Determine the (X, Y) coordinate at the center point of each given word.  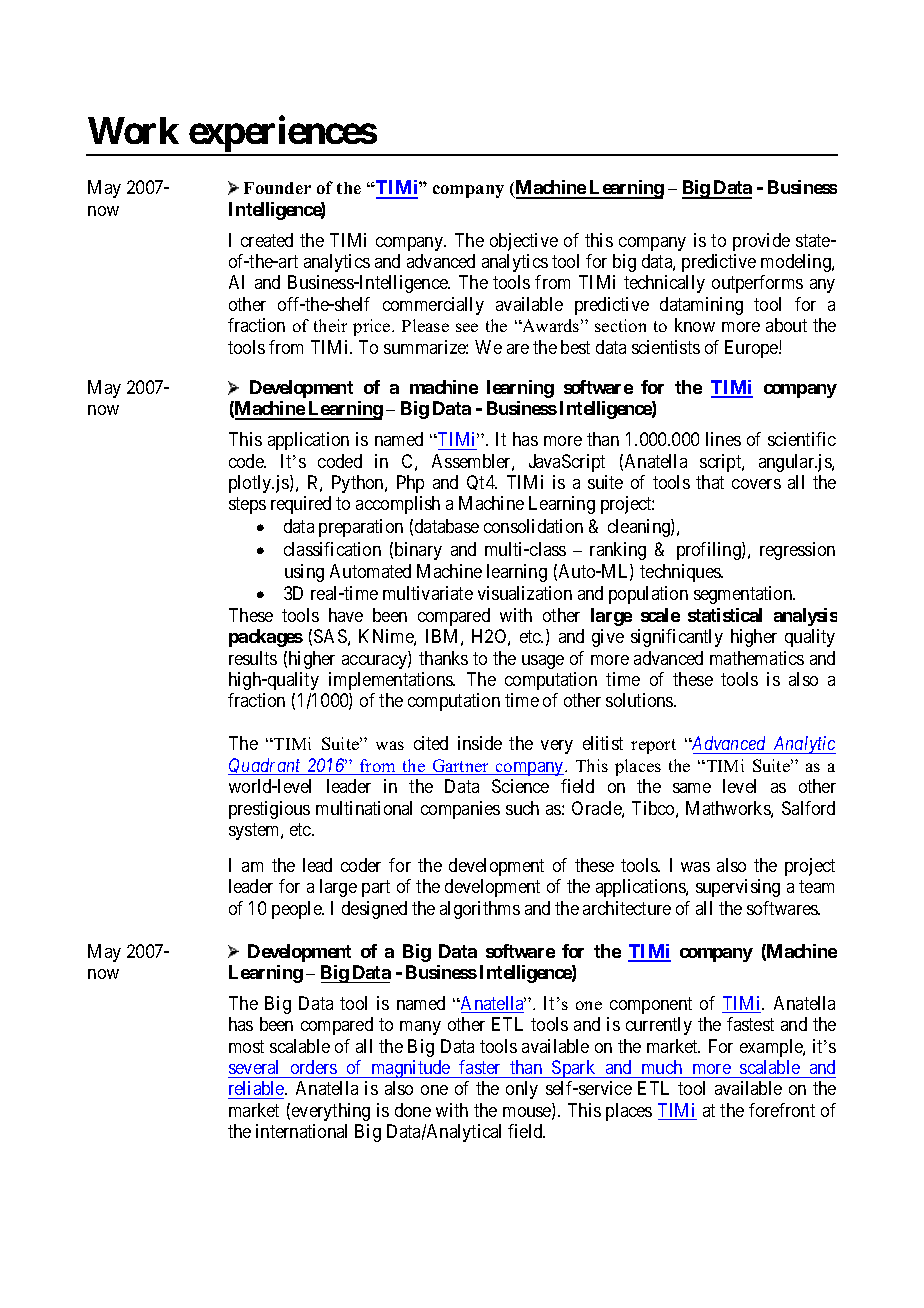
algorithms (480, 910)
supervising (738, 888)
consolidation (533, 526)
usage (543, 662)
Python (359, 484)
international (301, 1131)
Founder (277, 188)
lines (723, 439)
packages (266, 638)
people (297, 910)
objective (524, 242)
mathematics (757, 658)
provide (761, 242)
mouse (528, 1113)
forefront (782, 1110)
